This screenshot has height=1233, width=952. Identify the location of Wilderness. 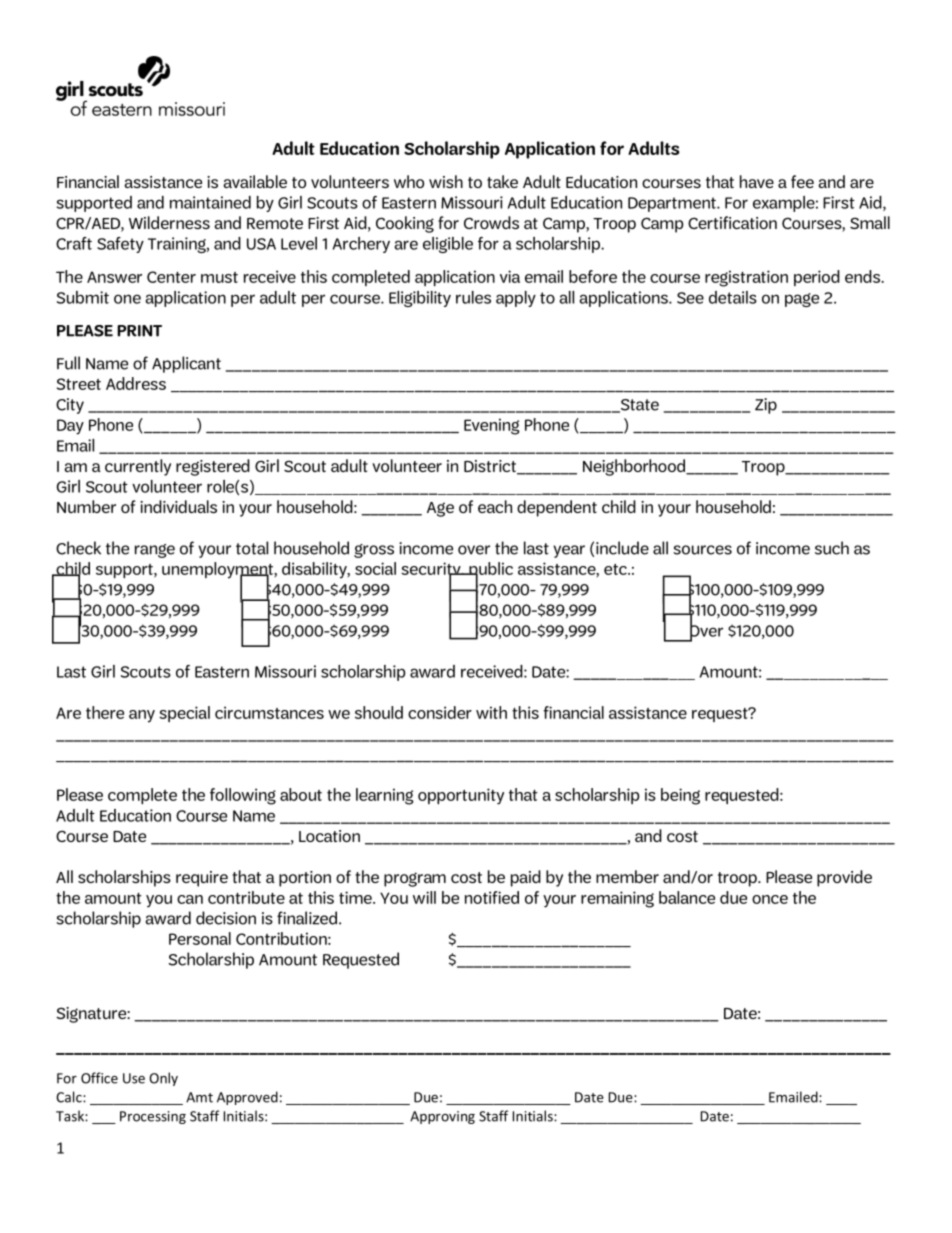
(169, 222).
